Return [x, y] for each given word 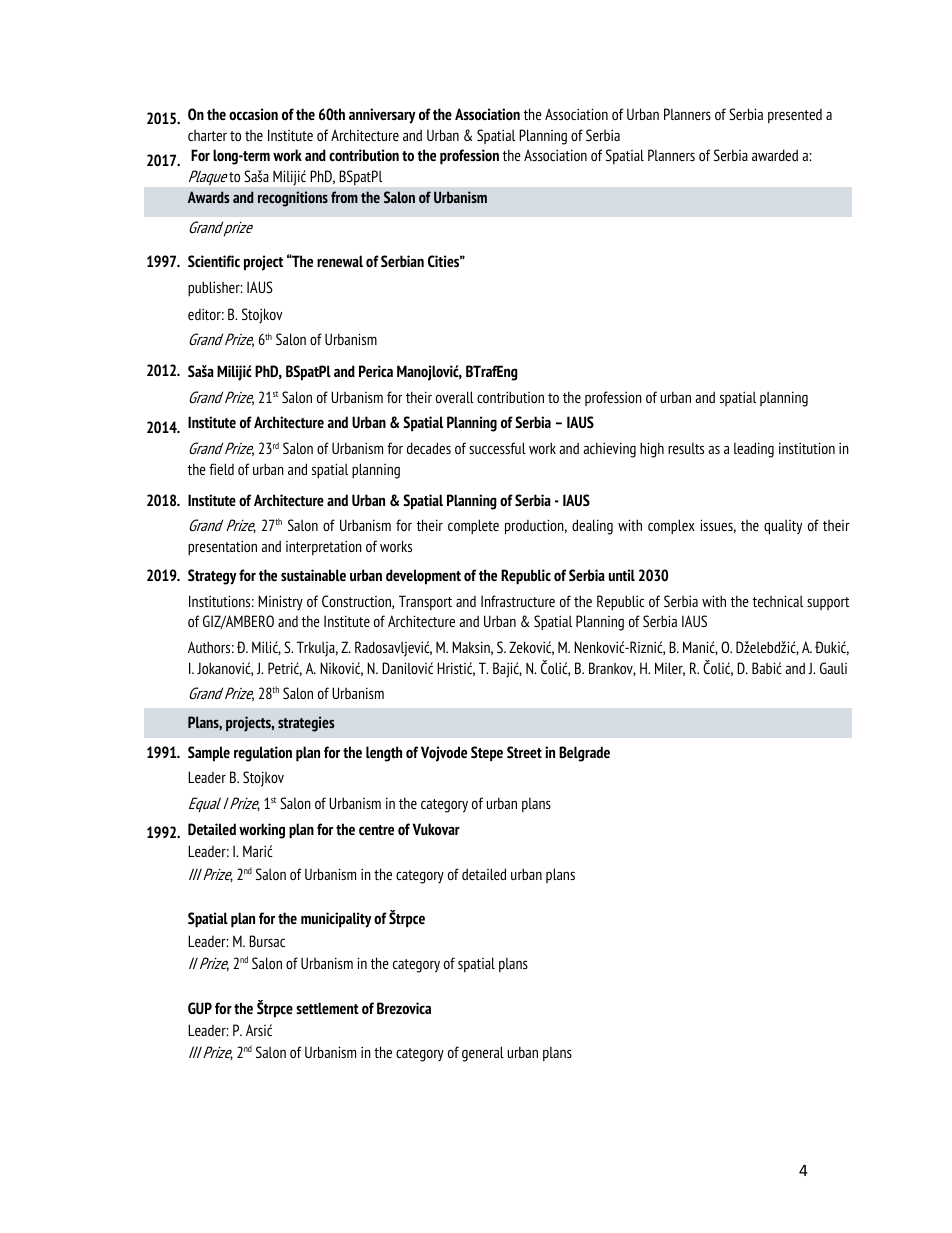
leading [754, 450]
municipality [336, 920]
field [221, 469]
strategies [306, 724]
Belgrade [584, 754]
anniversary [382, 116]
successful [497, 448]
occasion [253, 114]
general [483, 1054]
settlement [327, 1008]
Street [524, 752]
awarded [775, 155]
